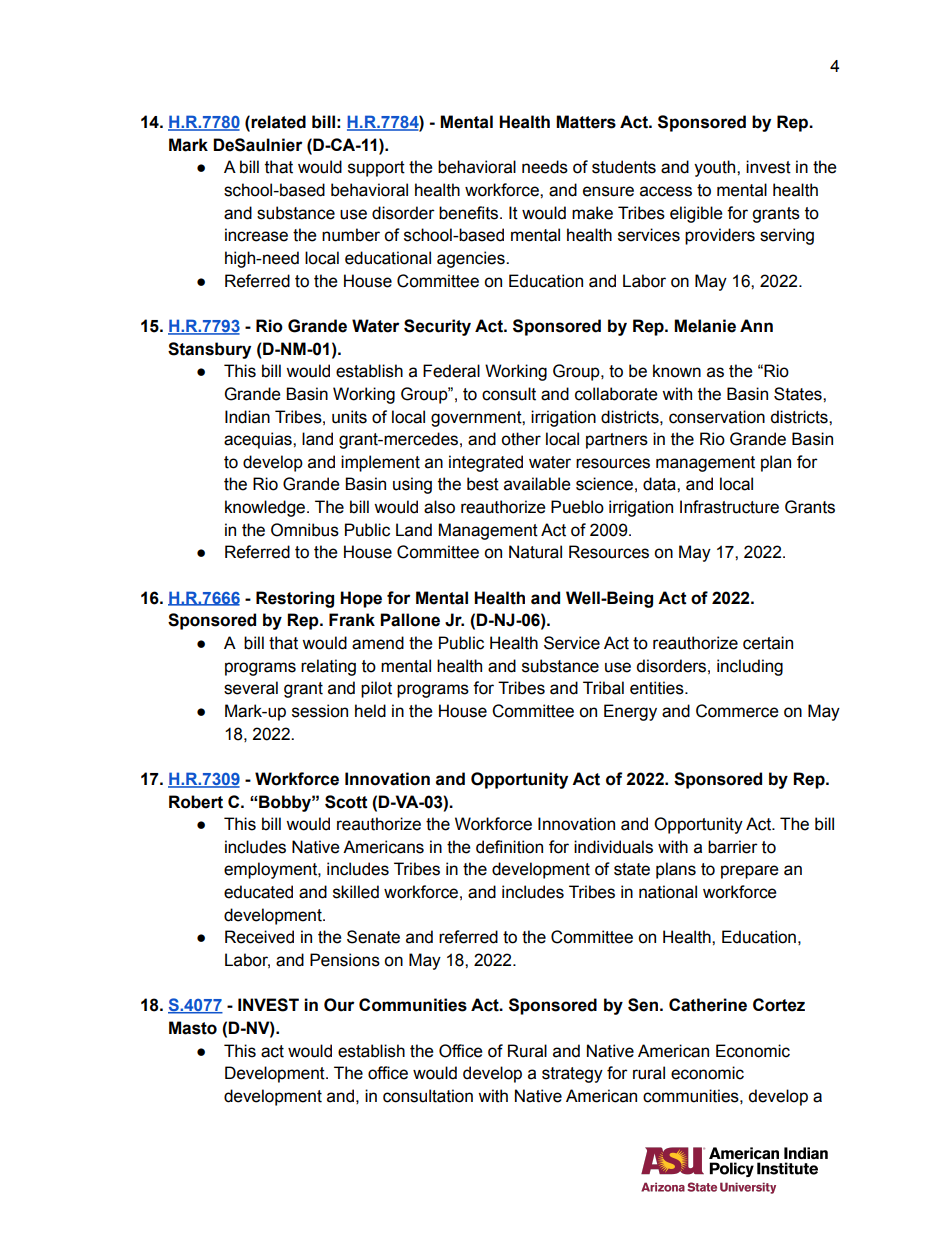  What do you see at coordinates (768, 643) in the screenshot?
I see `certain` at bounding box center [768, 643].
